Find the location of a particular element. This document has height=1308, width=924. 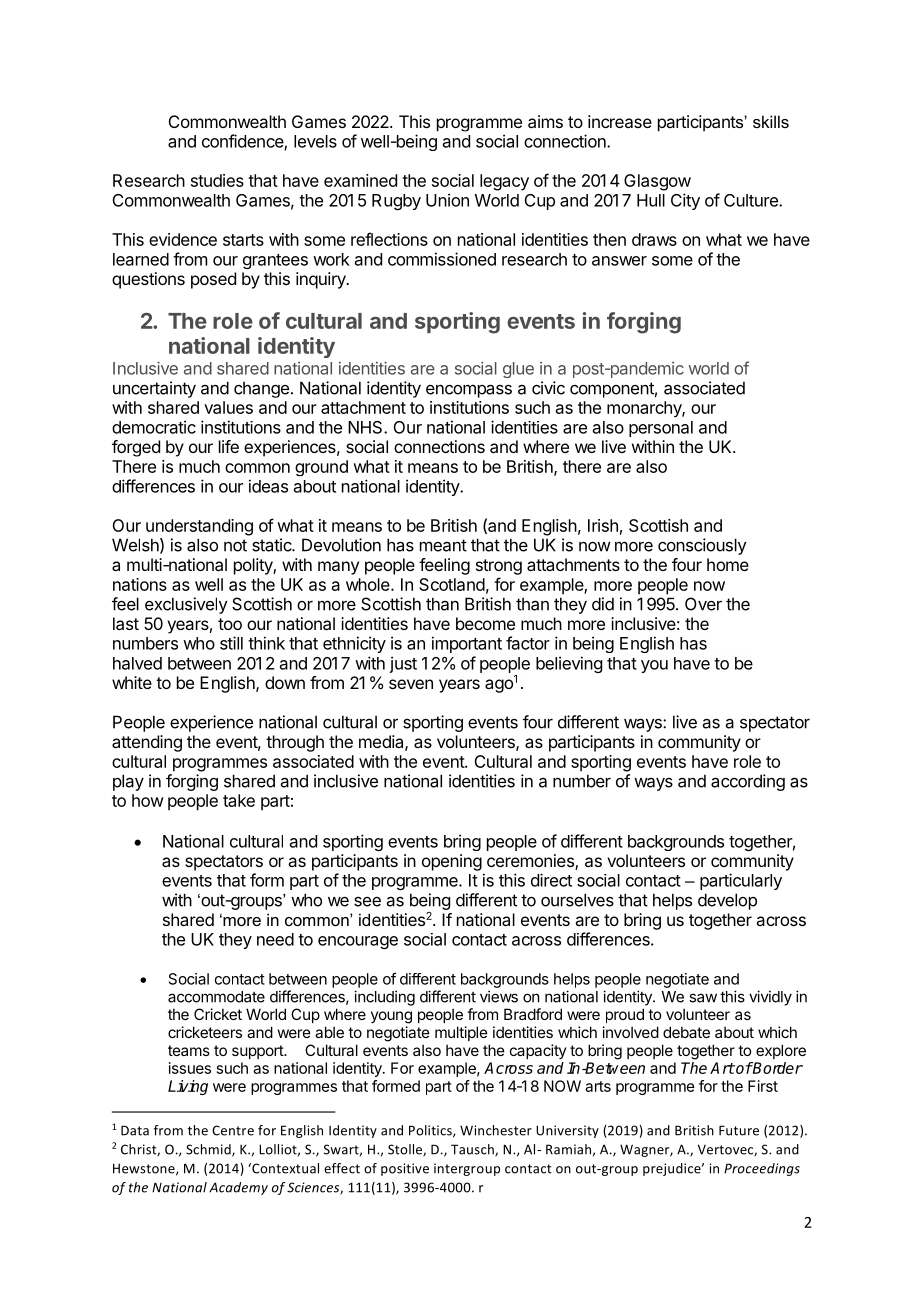

develop is located at coordinates (727, 901).
